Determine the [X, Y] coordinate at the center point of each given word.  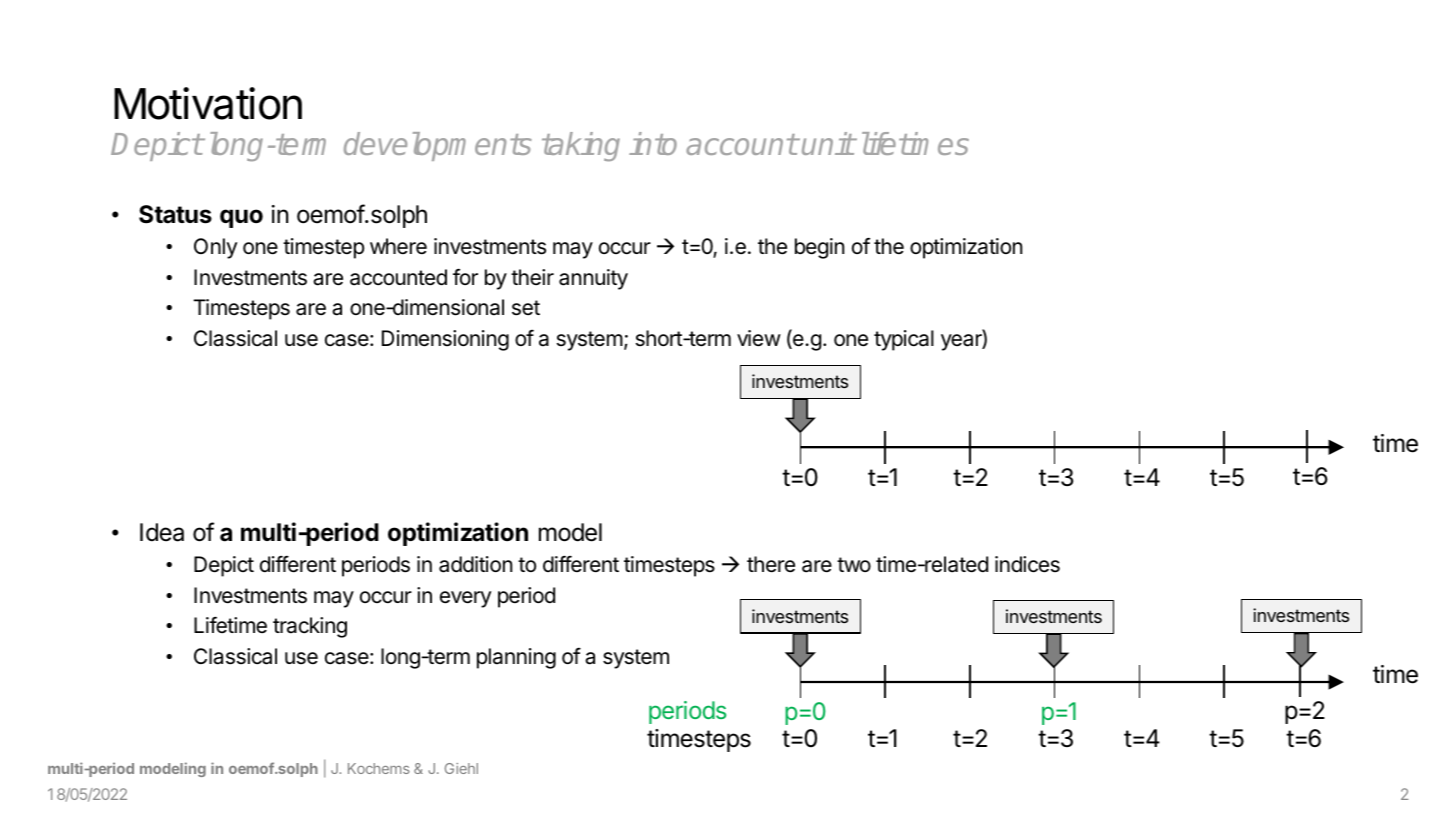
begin [819, 248]
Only [215, 248]
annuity [593, 279]
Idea [162, 532]
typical [904, 340]
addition [475, 564]
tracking [310, 627]
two [854, 564]
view [759, 338]
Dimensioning [445, 340]
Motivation [208, 103]
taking [581, 146]
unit [828, 143]
